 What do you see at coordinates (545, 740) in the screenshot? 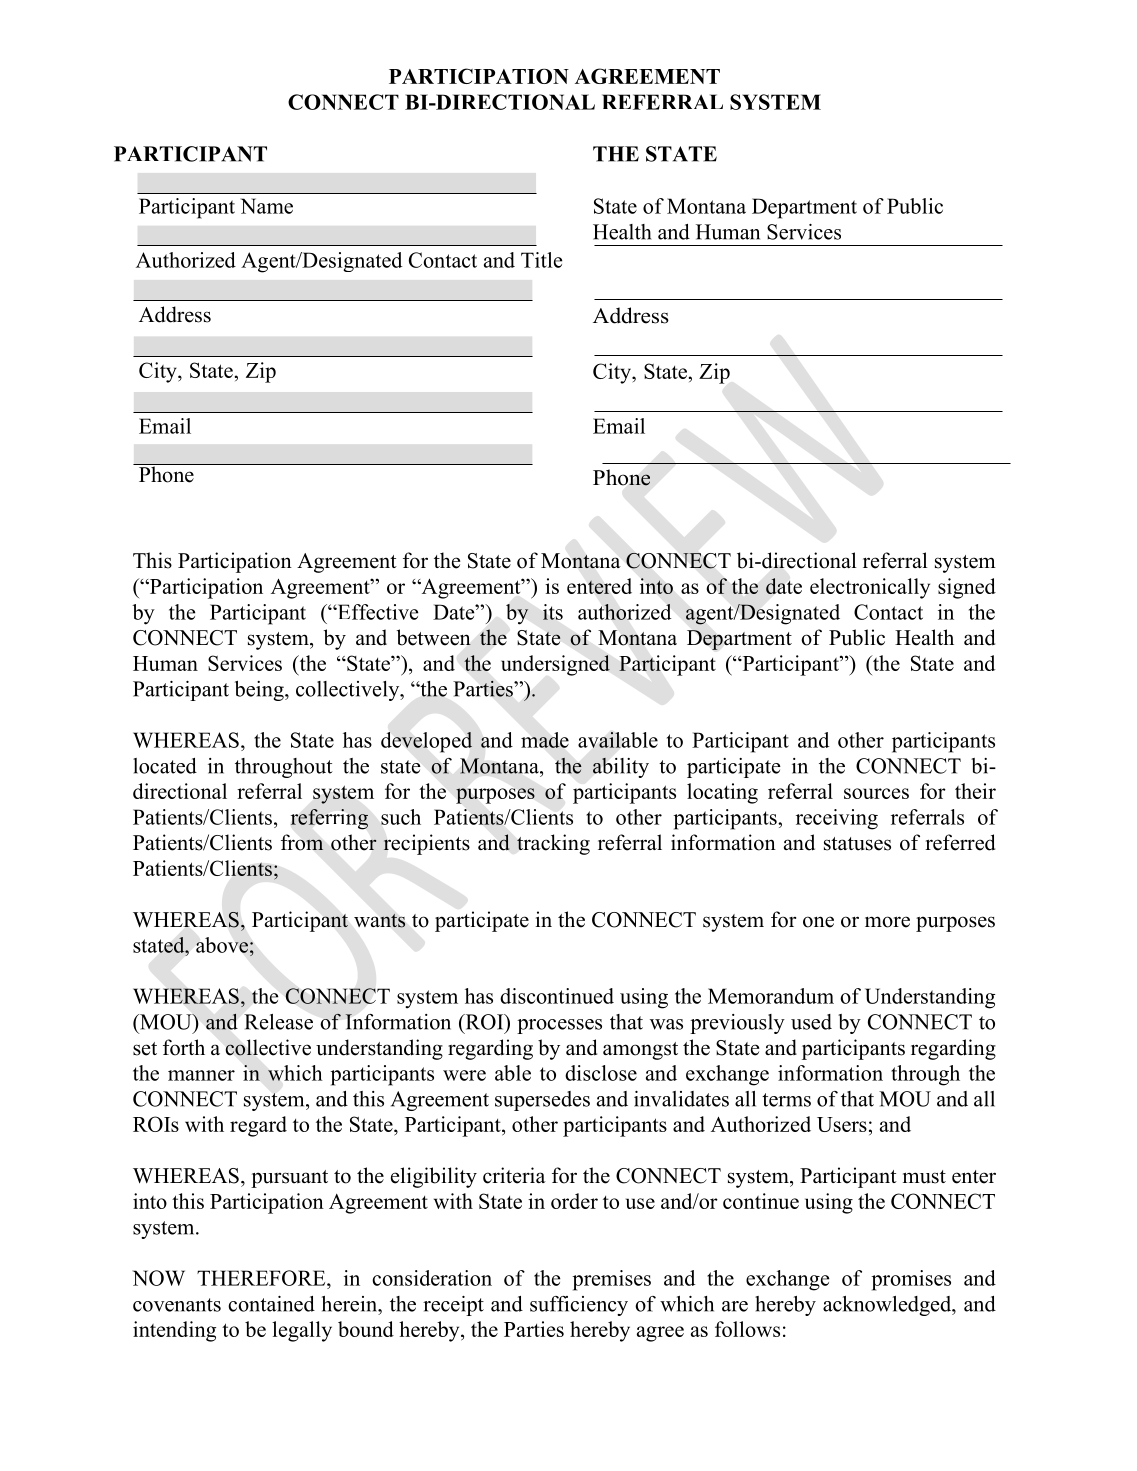
I see `made` at bounding box center [545, 740].
